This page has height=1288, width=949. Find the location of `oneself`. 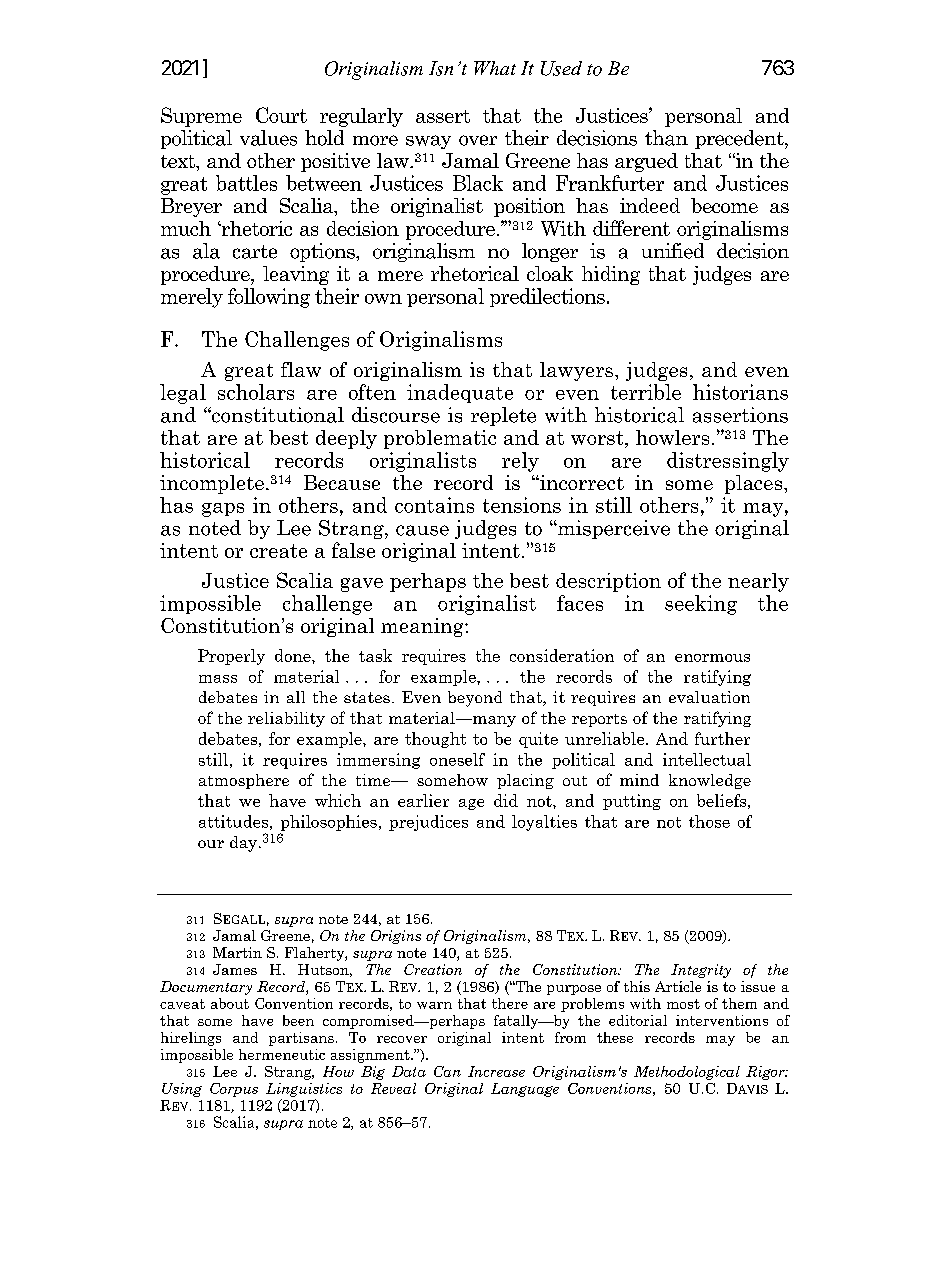

oneself is located at coordinates (457, 759).
